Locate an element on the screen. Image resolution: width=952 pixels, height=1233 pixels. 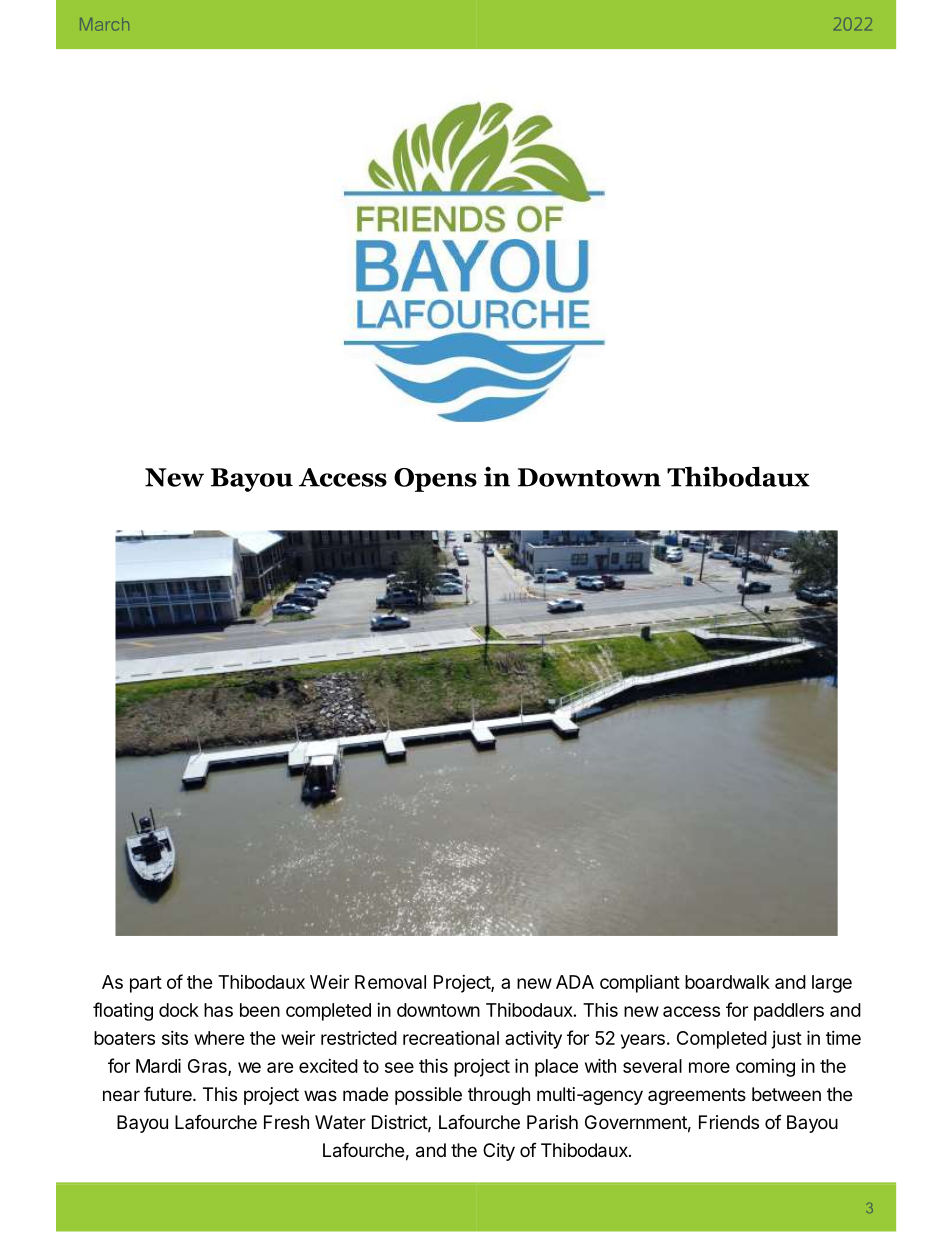
large is located at coordinates (832, 984).
